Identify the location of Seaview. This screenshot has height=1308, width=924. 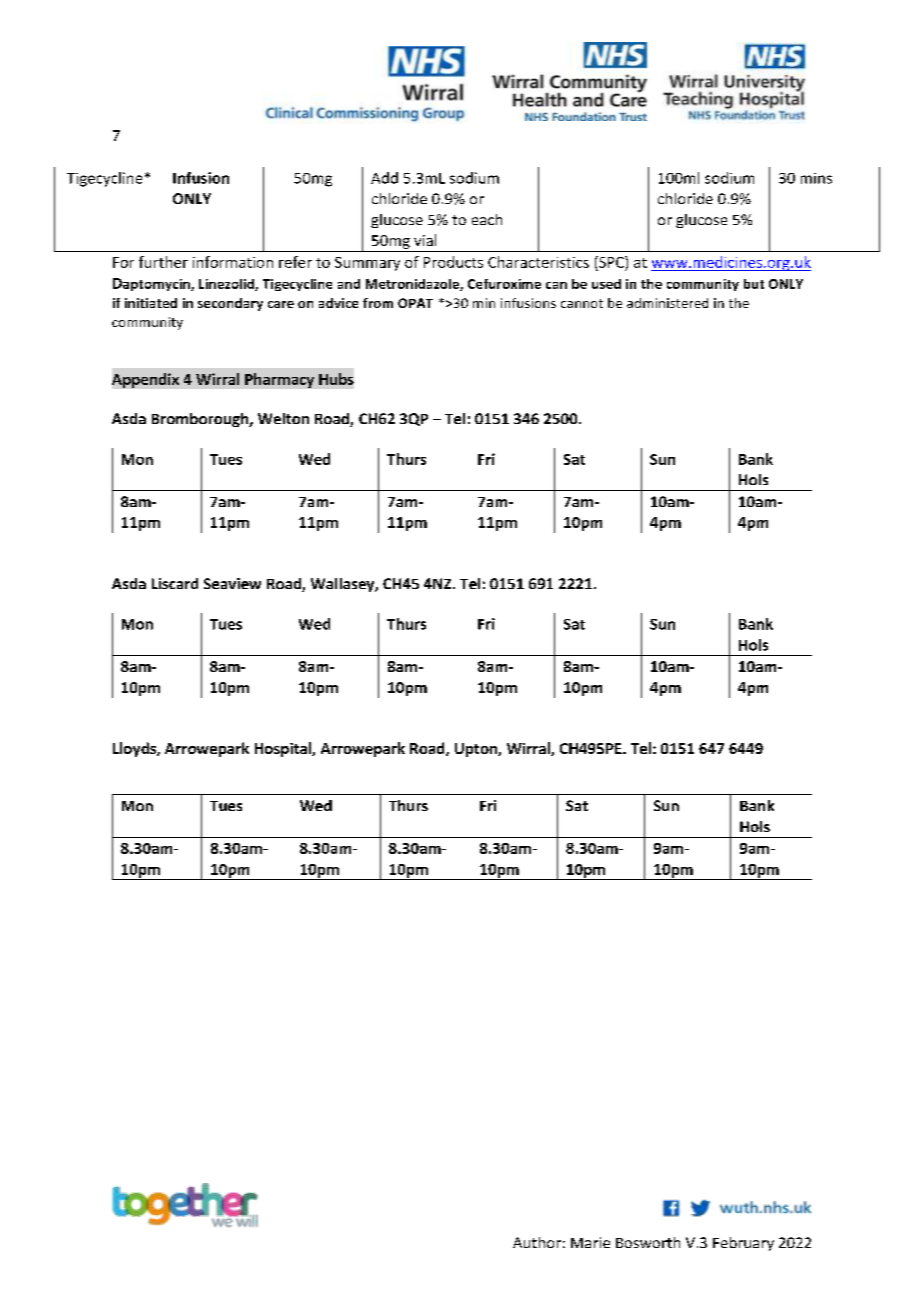
(232, 583).
